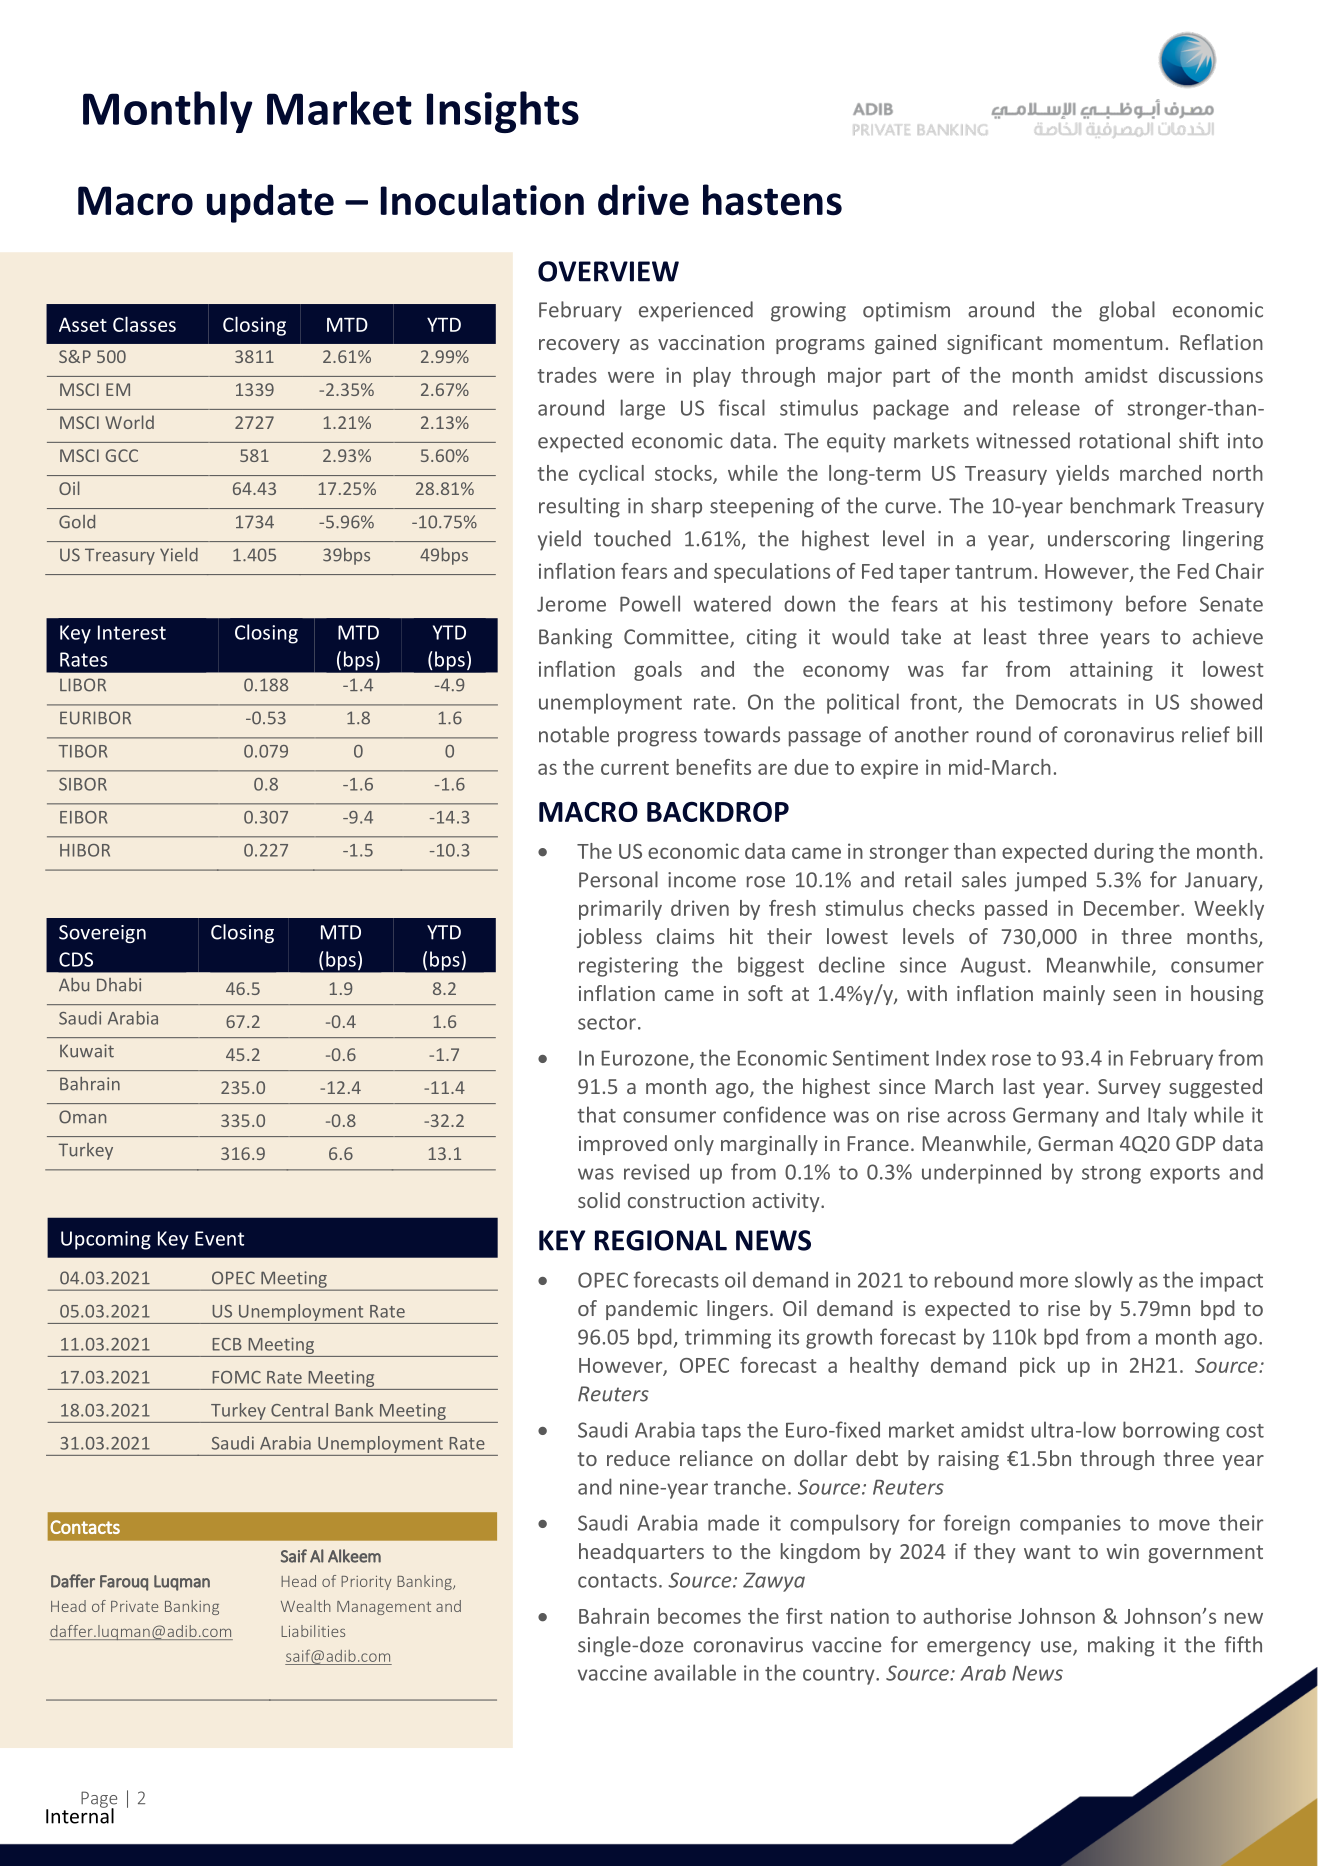  I want to click on REGIONAL, so click(661, 1240).
